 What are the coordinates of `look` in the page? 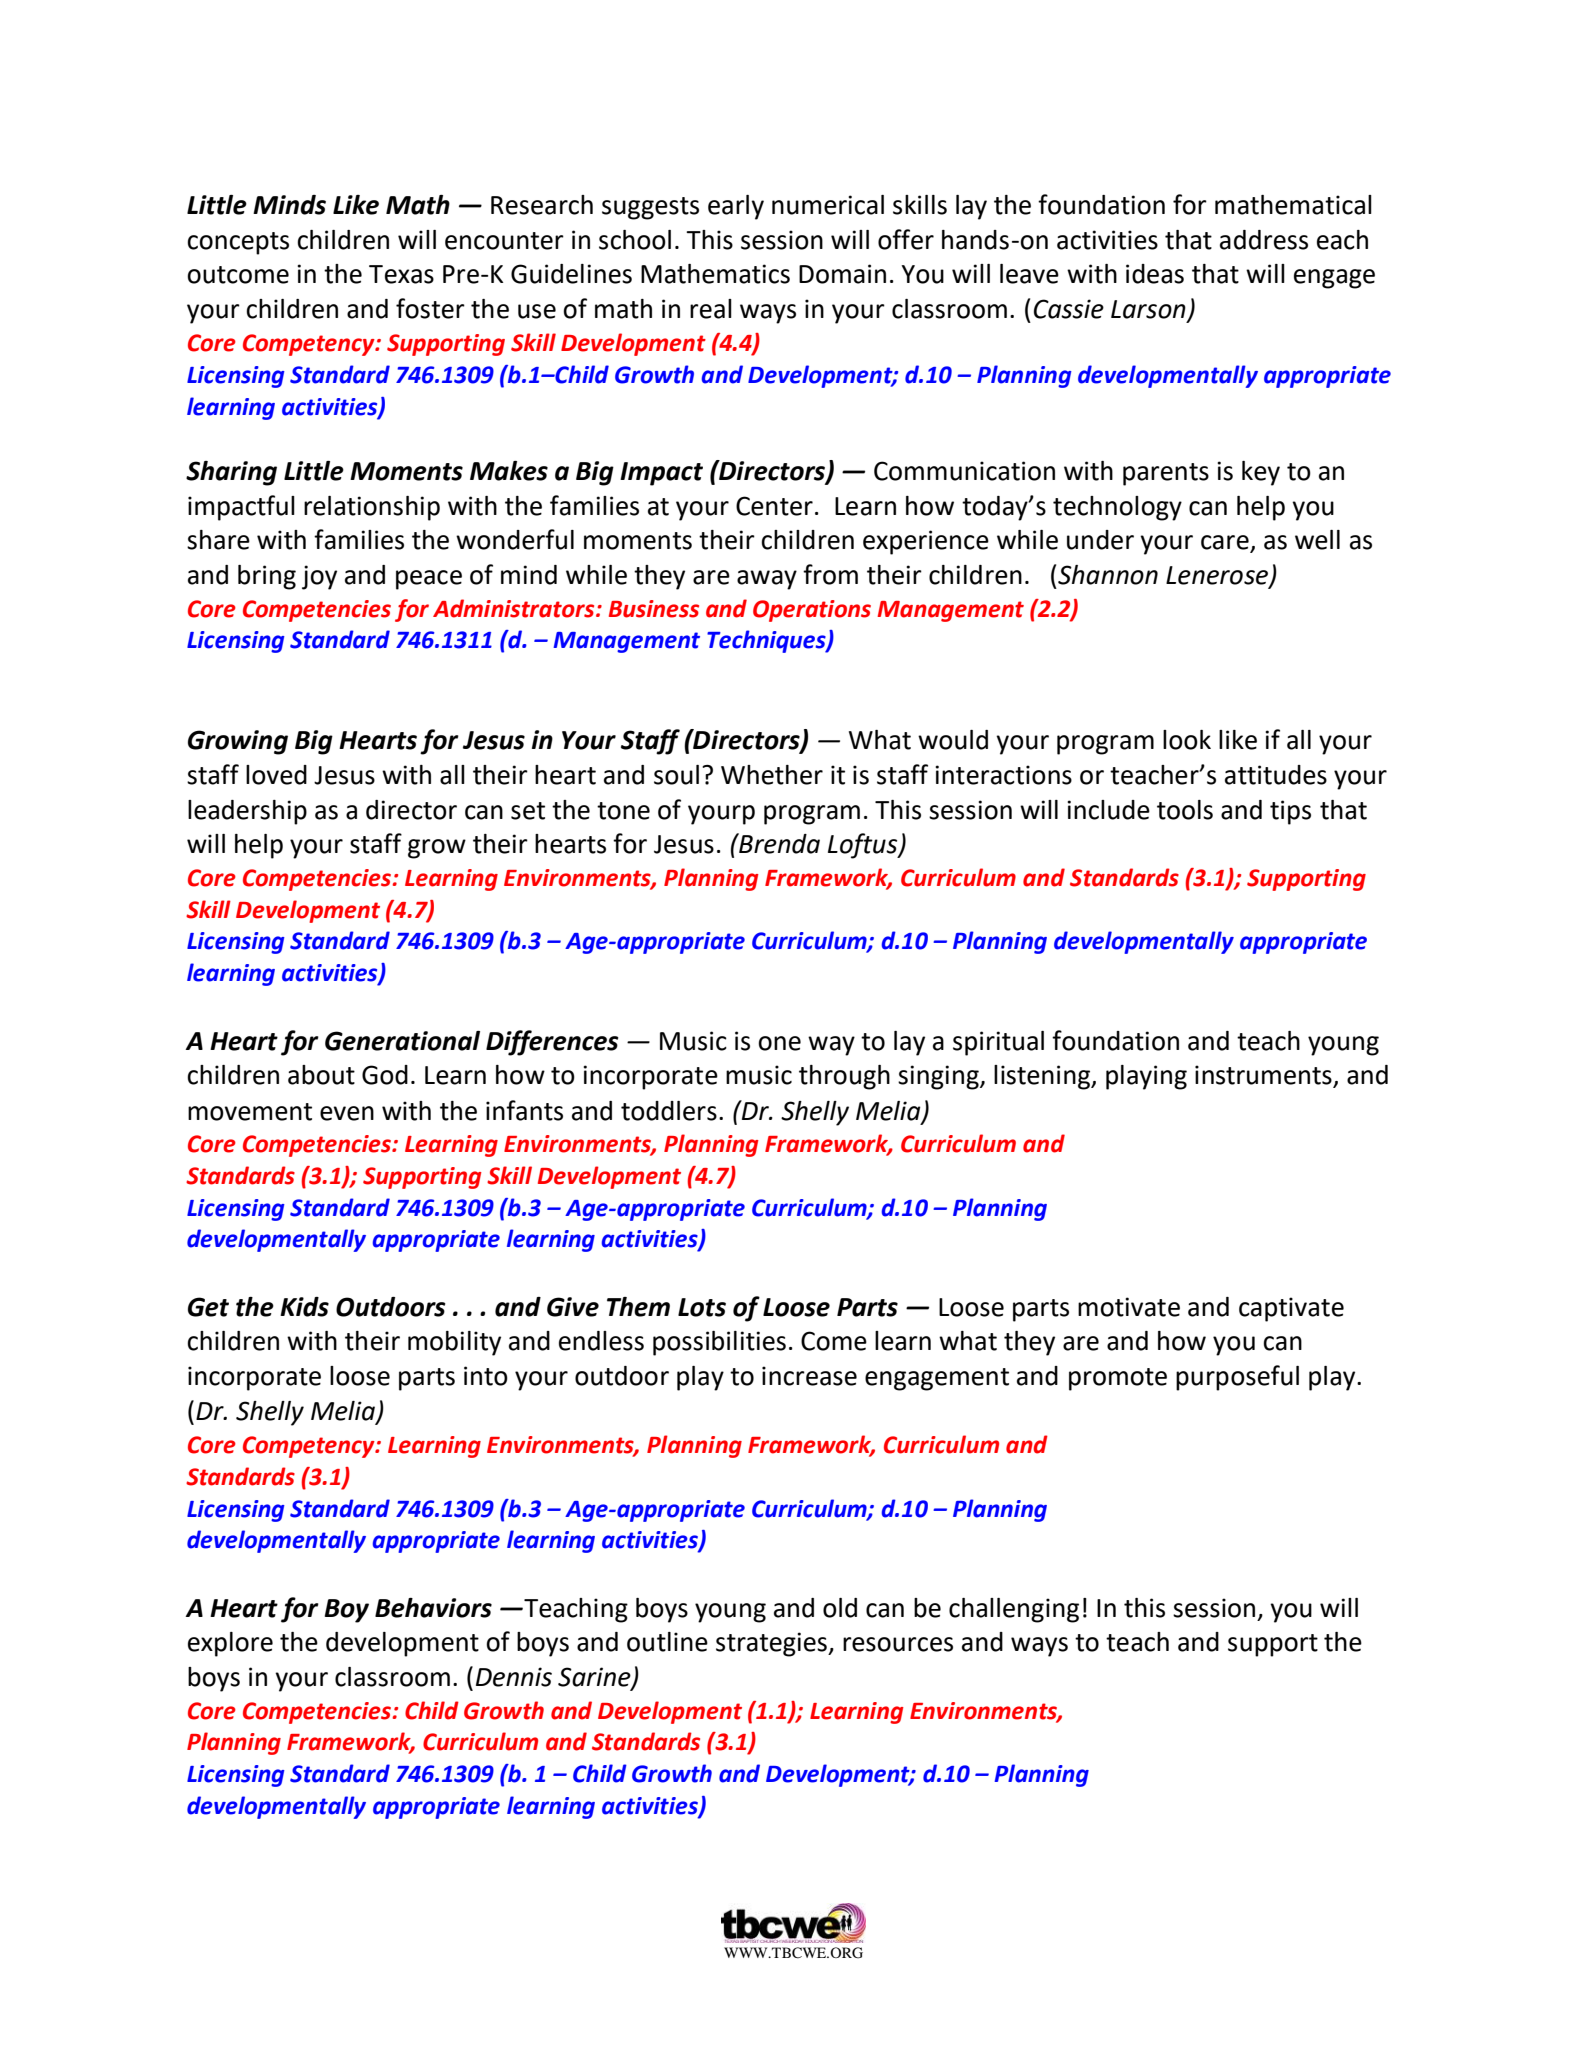 It's located at (1187, 740).
